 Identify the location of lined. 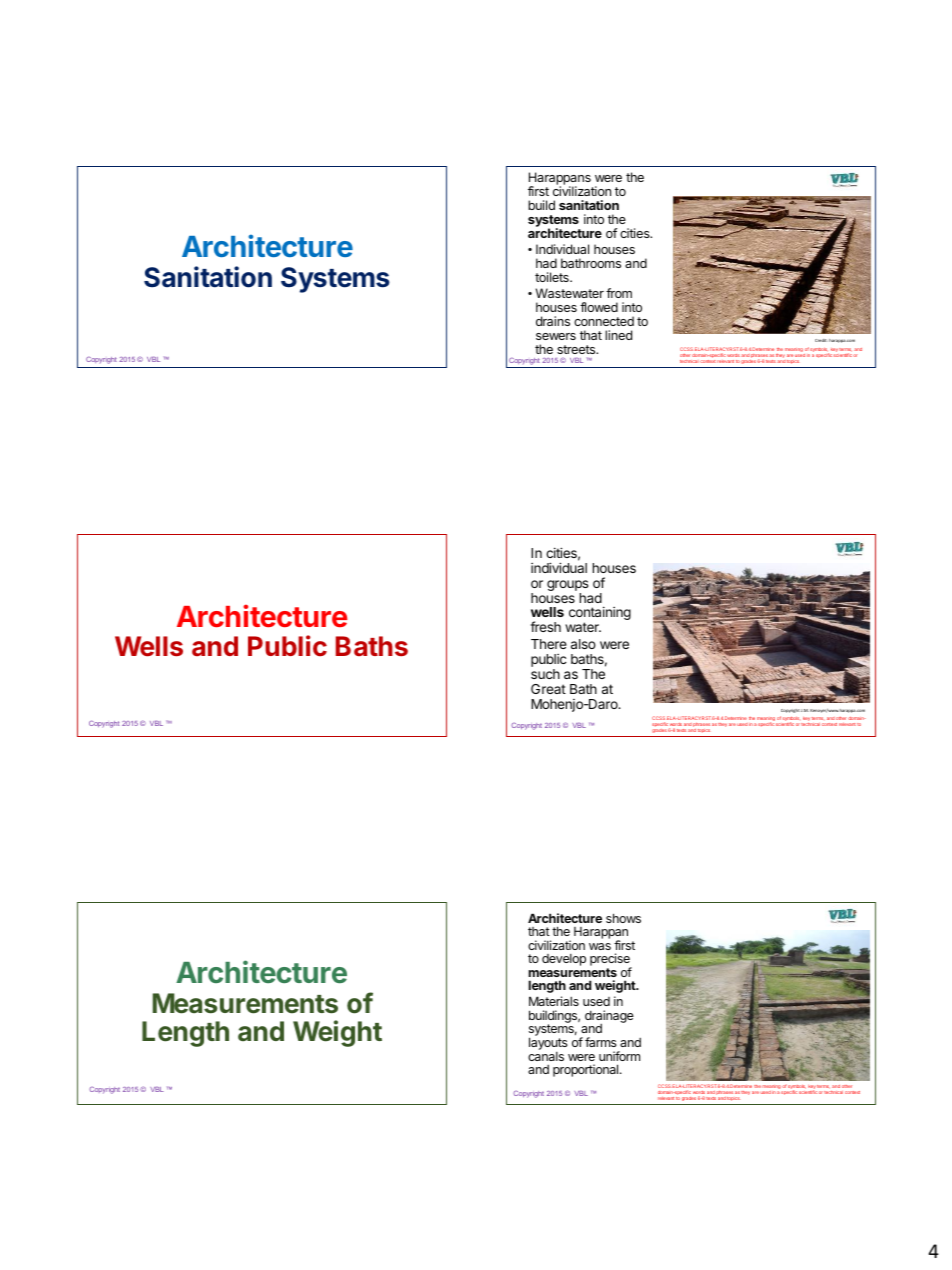
(618, 335).
